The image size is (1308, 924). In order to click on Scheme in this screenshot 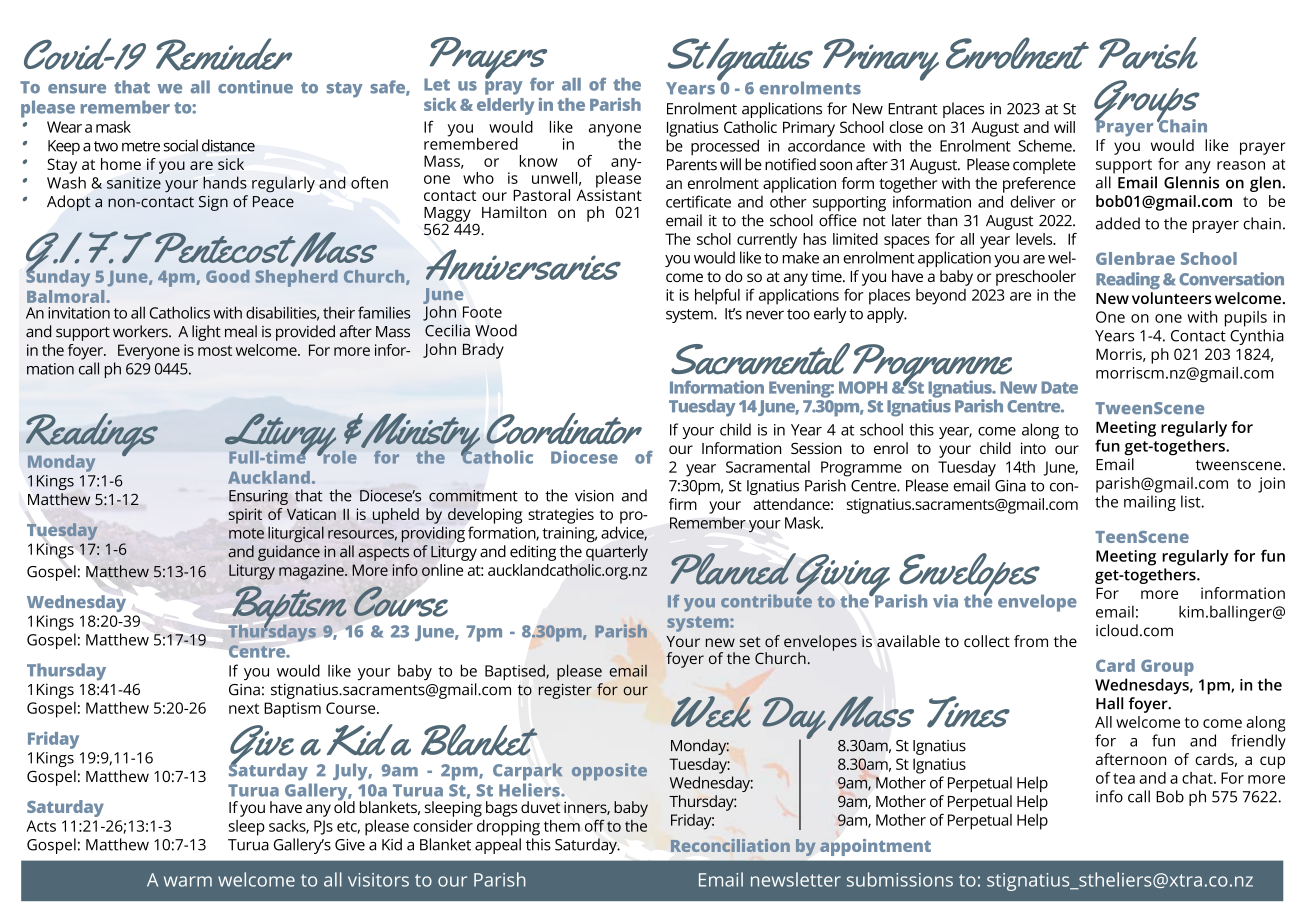, I will do `click(1046, 145)`.
